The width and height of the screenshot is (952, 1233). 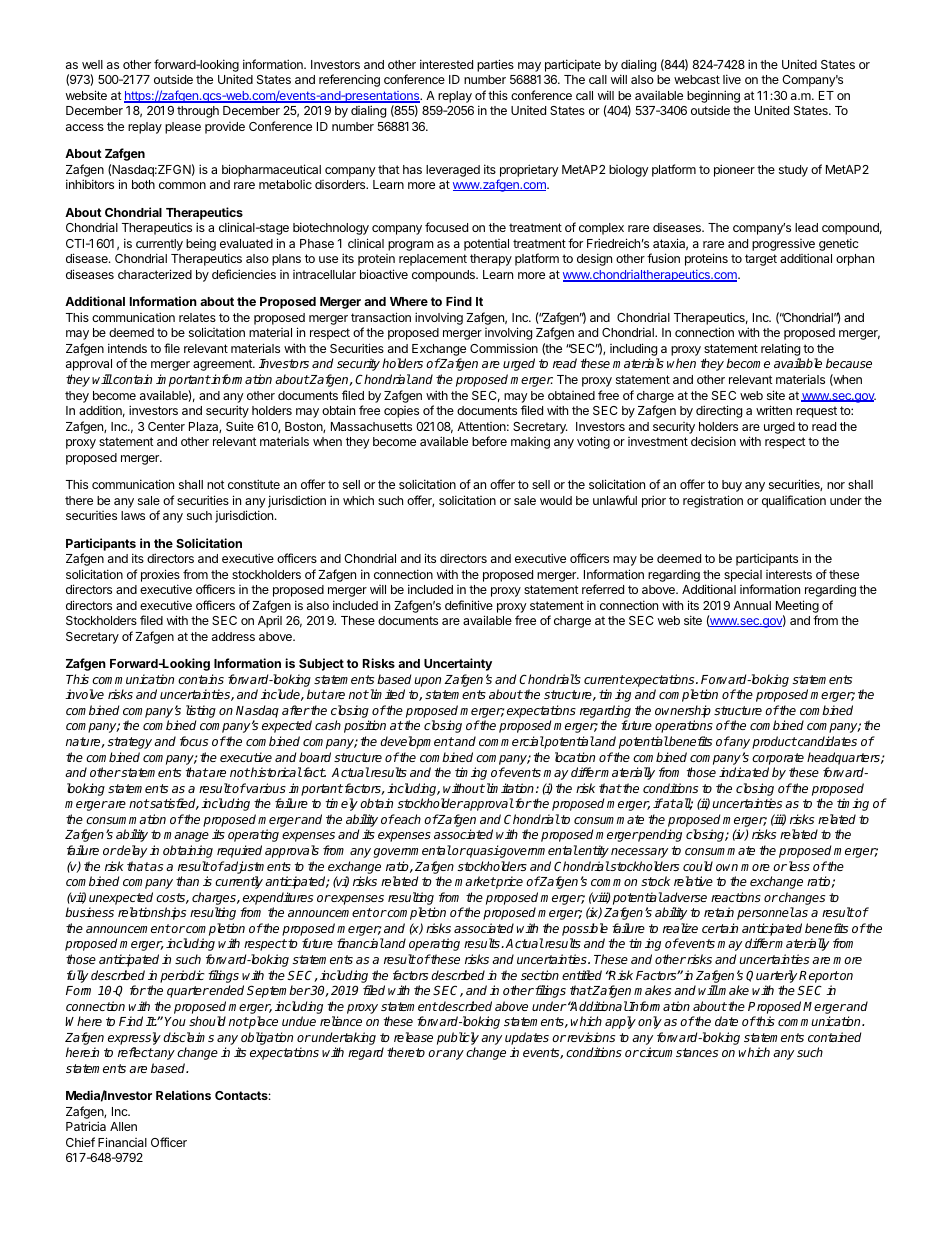 I want to click on publicly, so click(x=458, y=1038).
